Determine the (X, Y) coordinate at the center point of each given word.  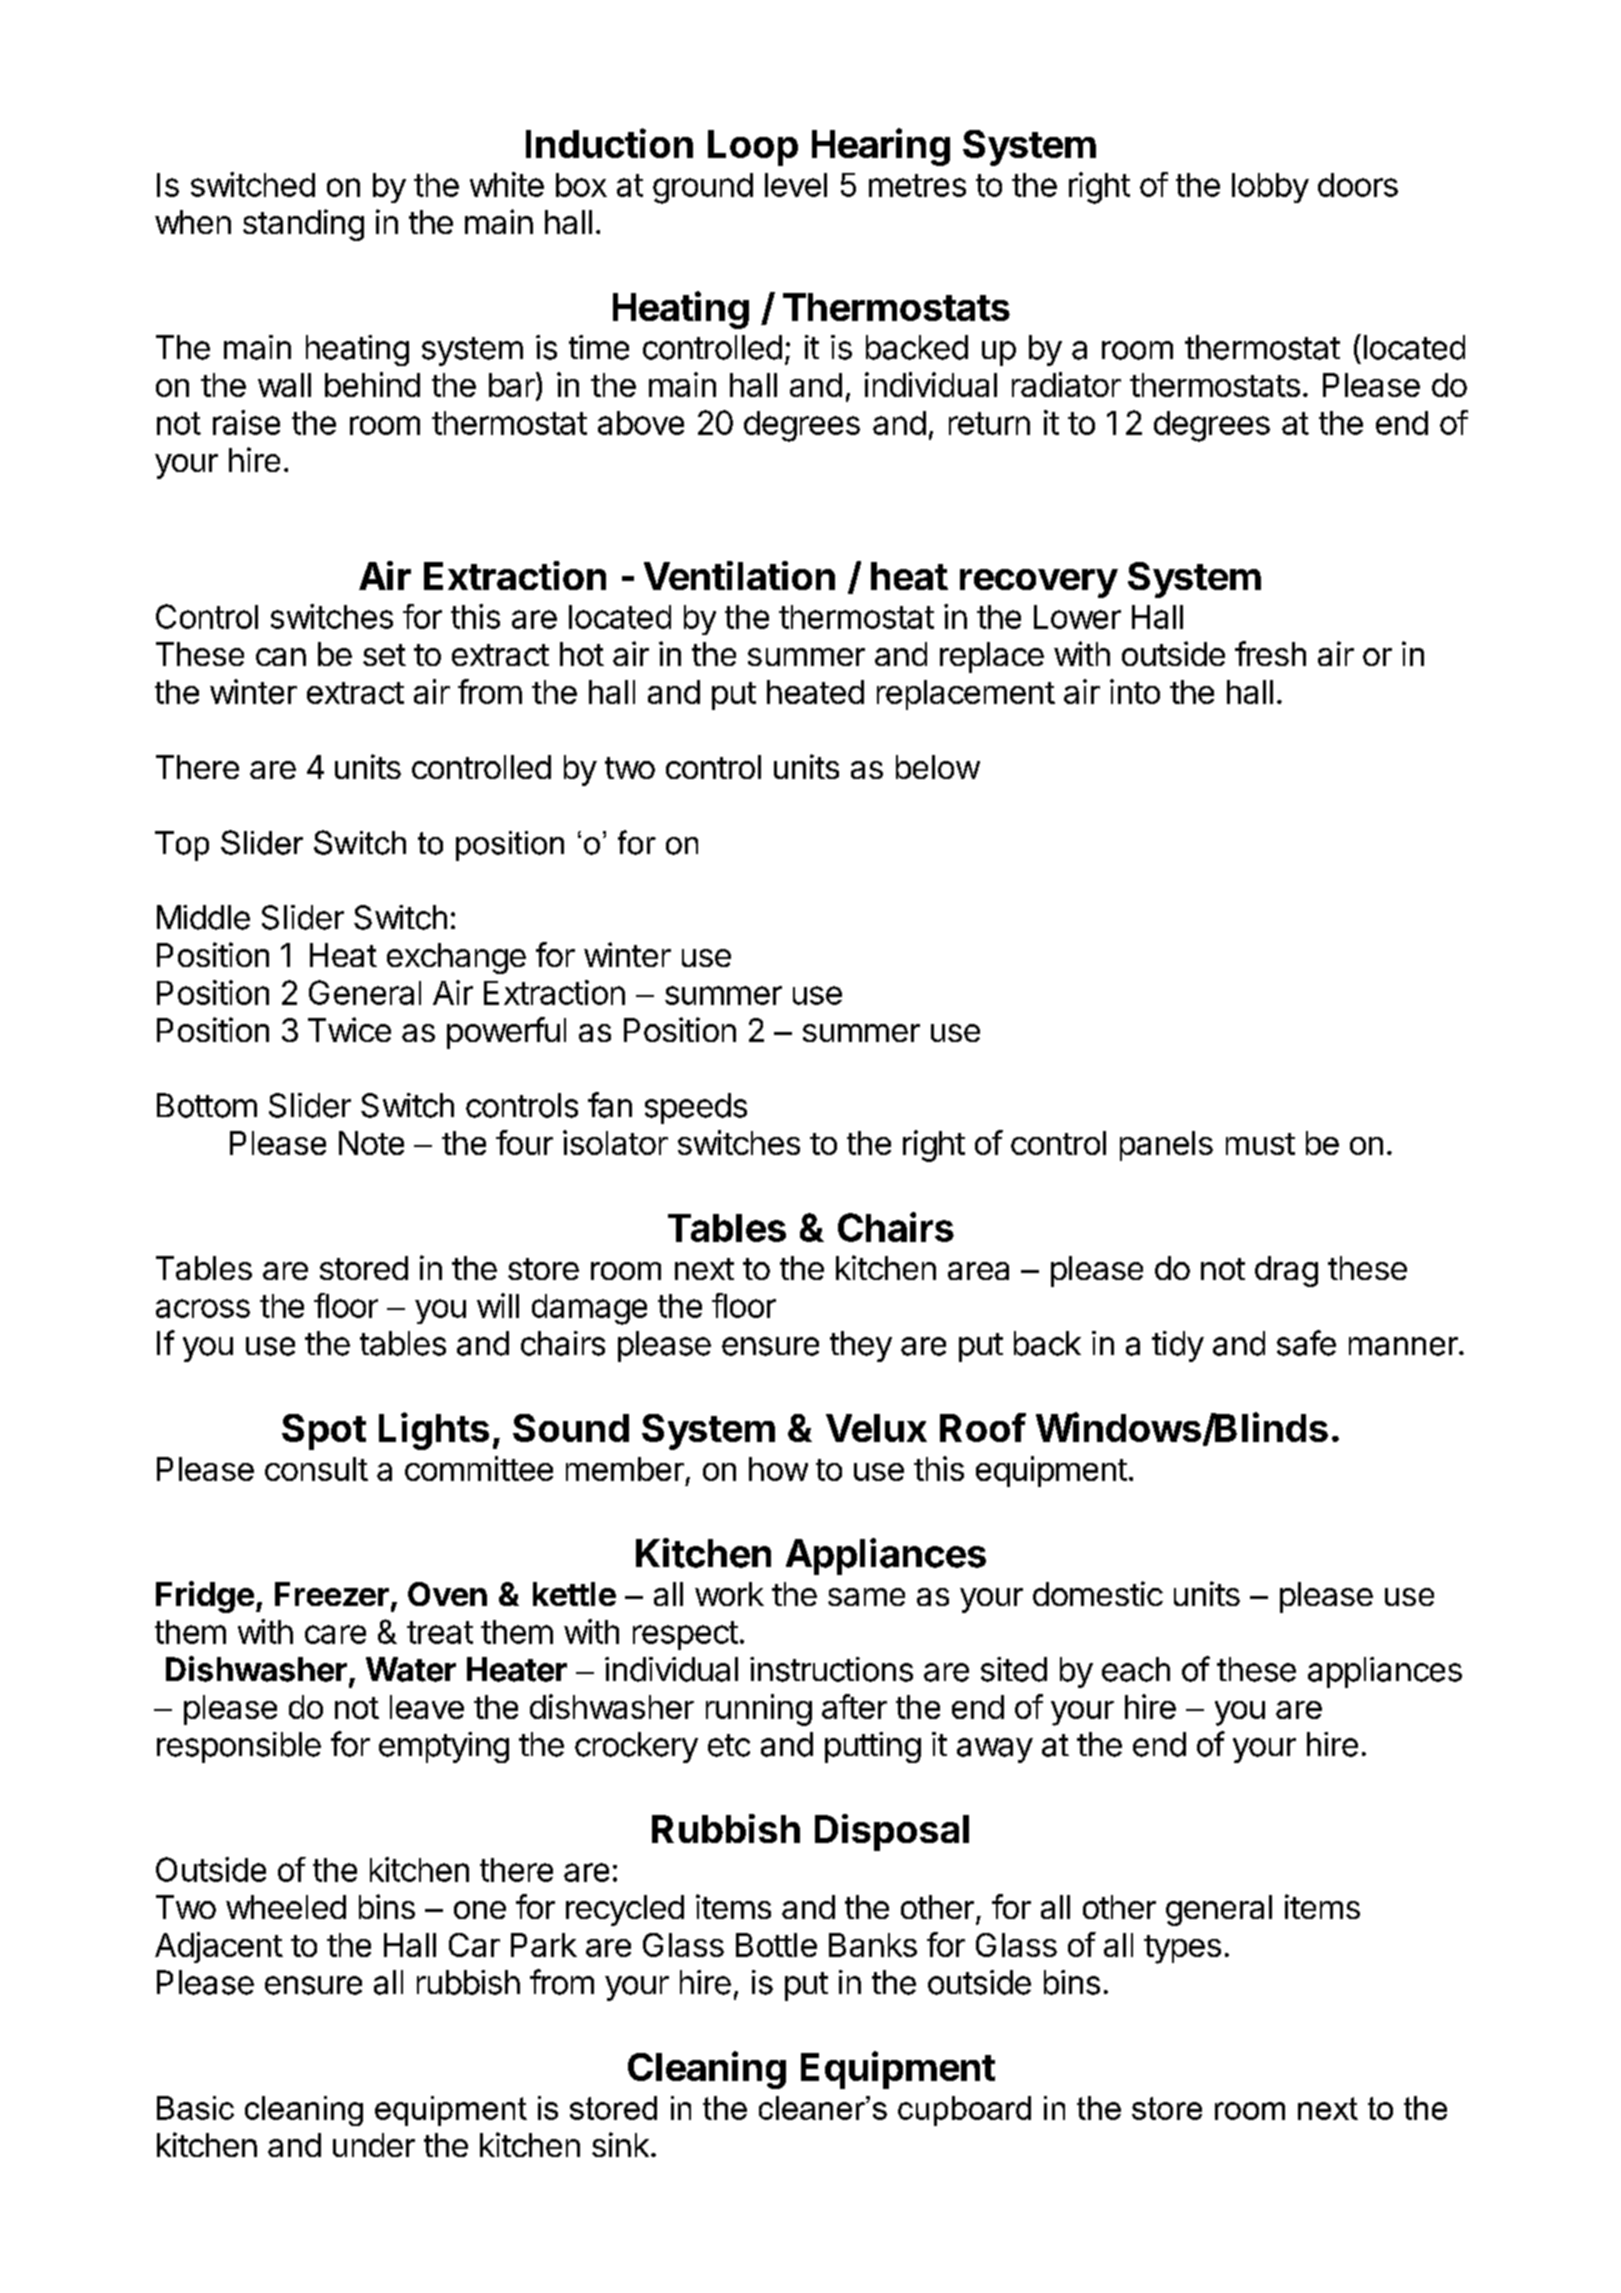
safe (1306, 1343)
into (1135, 691)
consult (316, 1469)
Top (182, 846)
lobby (1270, 188)
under (374, 2145)
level (796, 185)
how (778, 1469)
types (1182, 1949)
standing (303, 225)
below (938, 767)
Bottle (776, 1945)
